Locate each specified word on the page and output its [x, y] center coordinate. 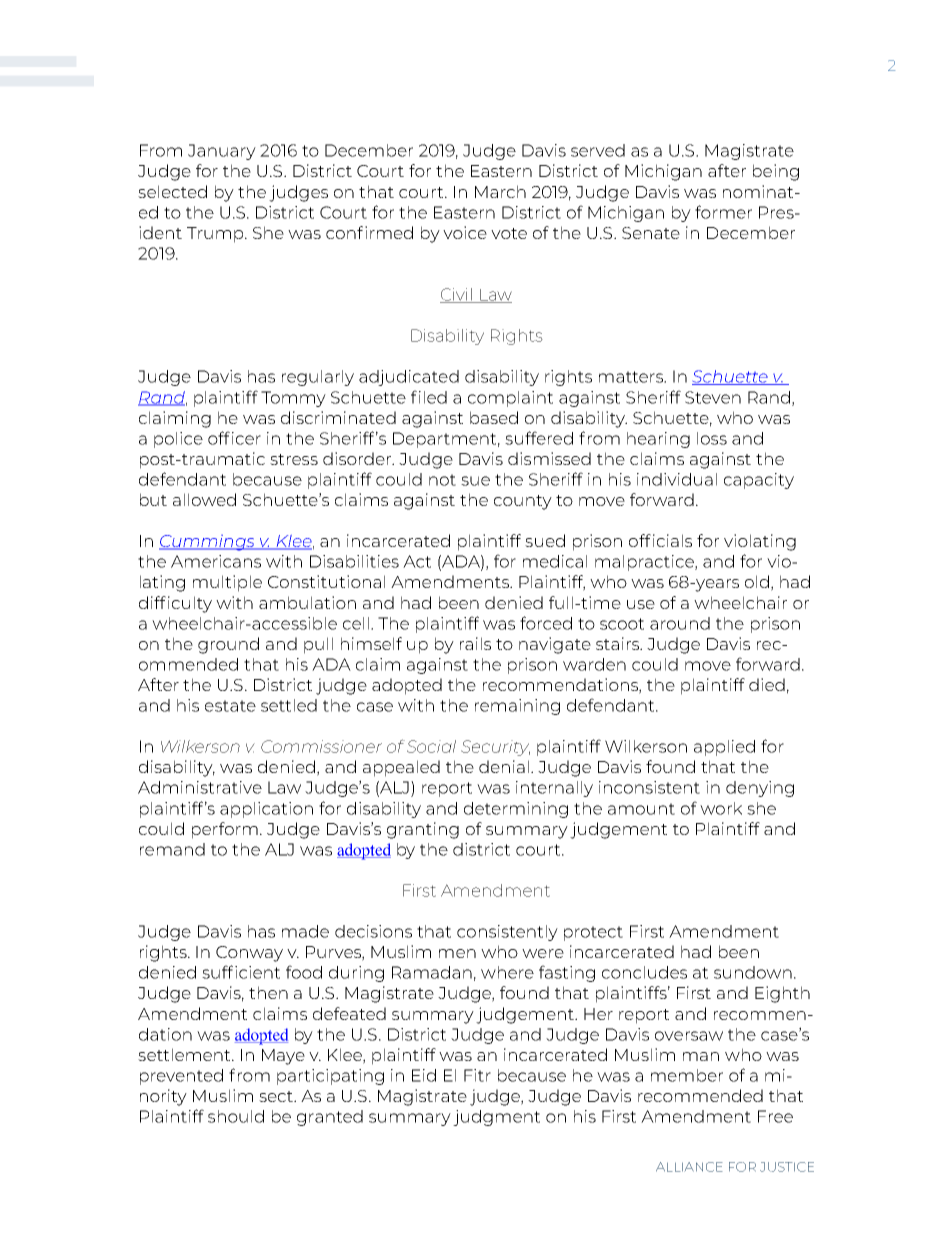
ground [228, 645]
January [222, 152]
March [500, 191]
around [680, 623]
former [723, 212]
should [236, 1116]
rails [475, 643]
